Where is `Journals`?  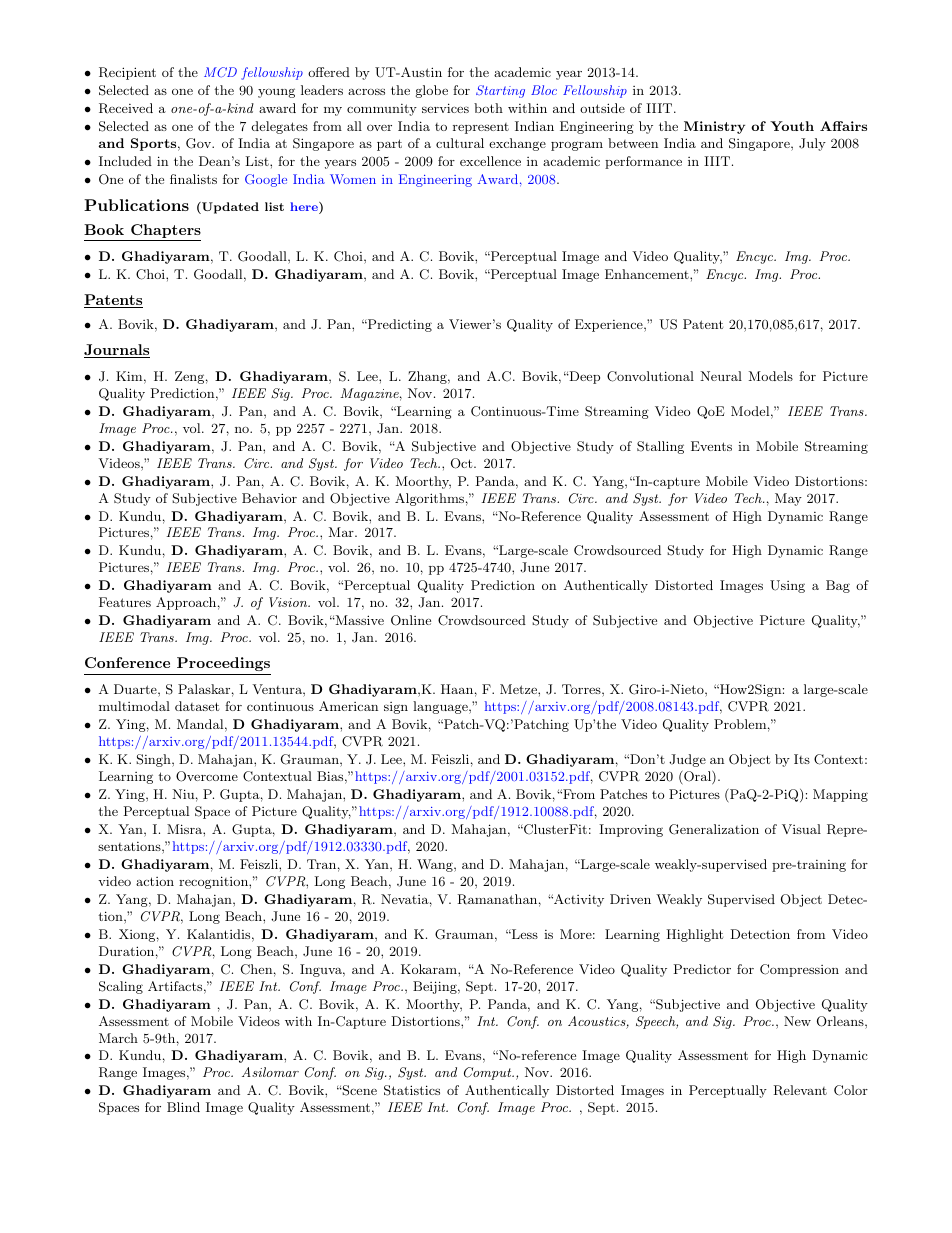 Journals is located at coordinates (117, 351).
